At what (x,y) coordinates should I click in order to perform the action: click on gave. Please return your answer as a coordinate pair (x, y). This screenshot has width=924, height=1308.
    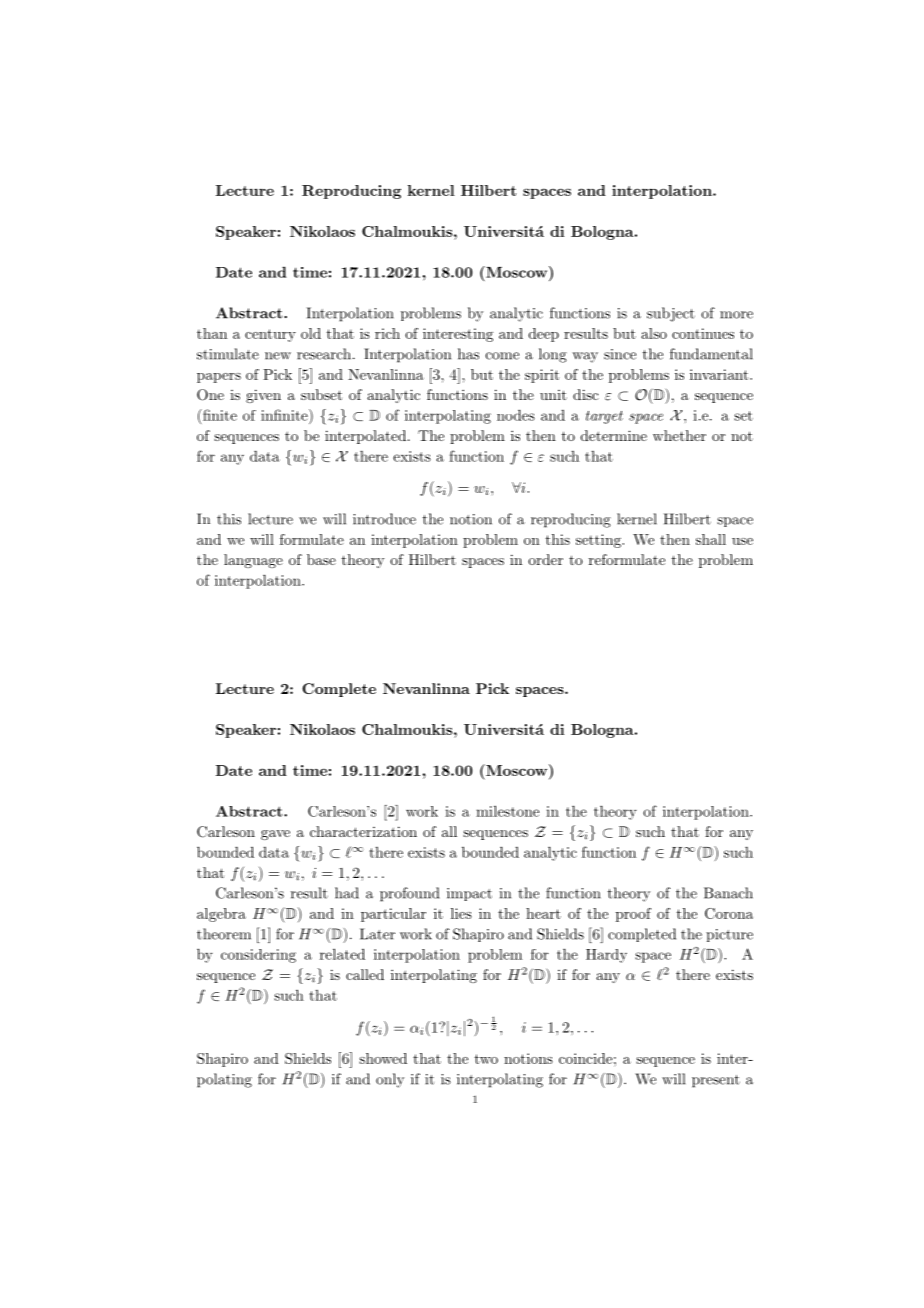
    Looking at the image, I should click on (275, 835).
